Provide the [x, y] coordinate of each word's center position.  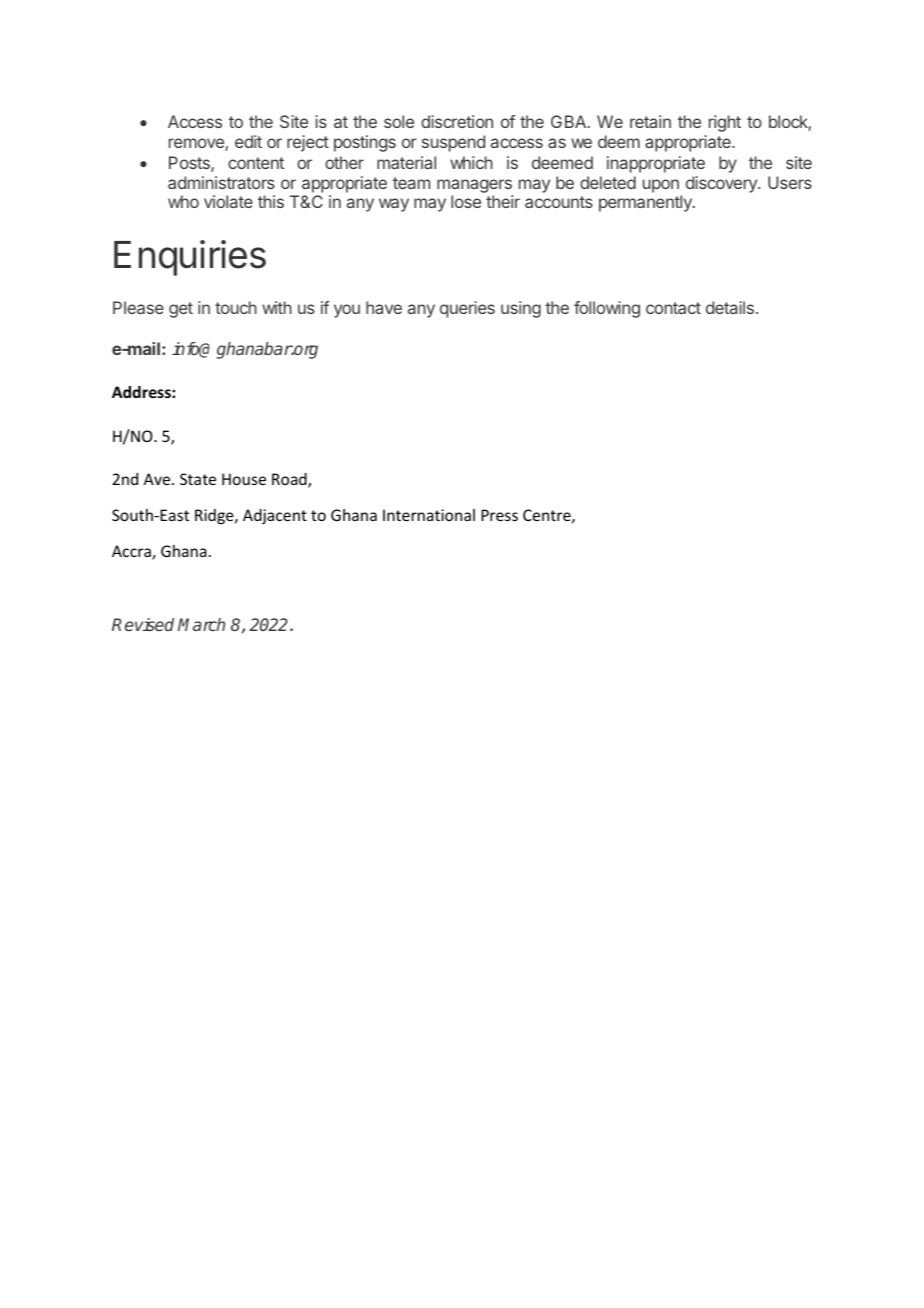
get [181, 310]
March [201, 624]
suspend [453, 143]
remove [197, 144]
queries [467, 309]
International [429, 515]
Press [499, 515]
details [730, 307]
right [725, 123]
